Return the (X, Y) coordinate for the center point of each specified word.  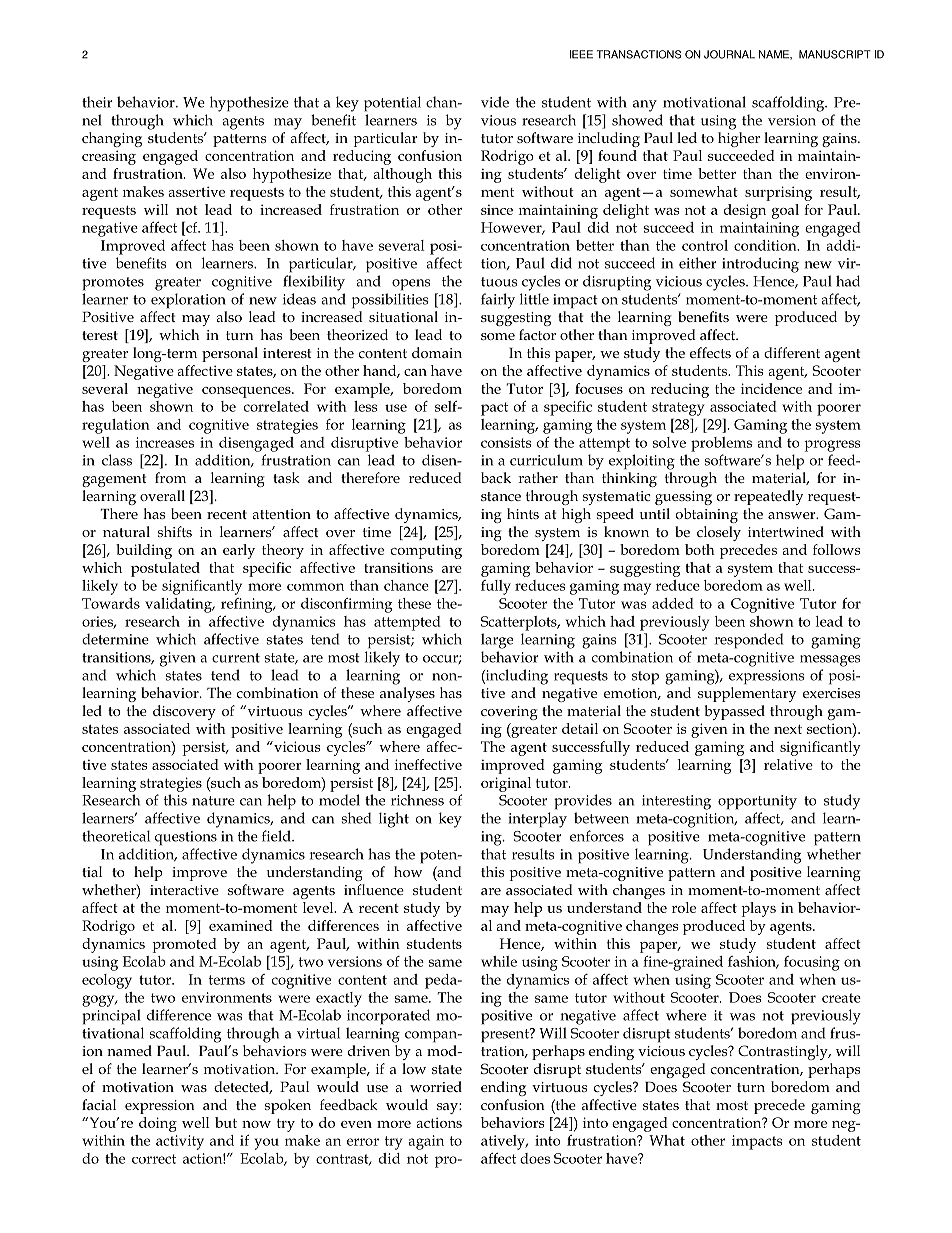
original (506, 784)
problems (721, 444)
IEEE (581, 54)
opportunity (757, 802)
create (841, 998)
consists (506, 442)
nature (213, 801)
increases (165, 442)
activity (180, 1142)
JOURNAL (729, 54)
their (97, 102)
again (426, 1142)
